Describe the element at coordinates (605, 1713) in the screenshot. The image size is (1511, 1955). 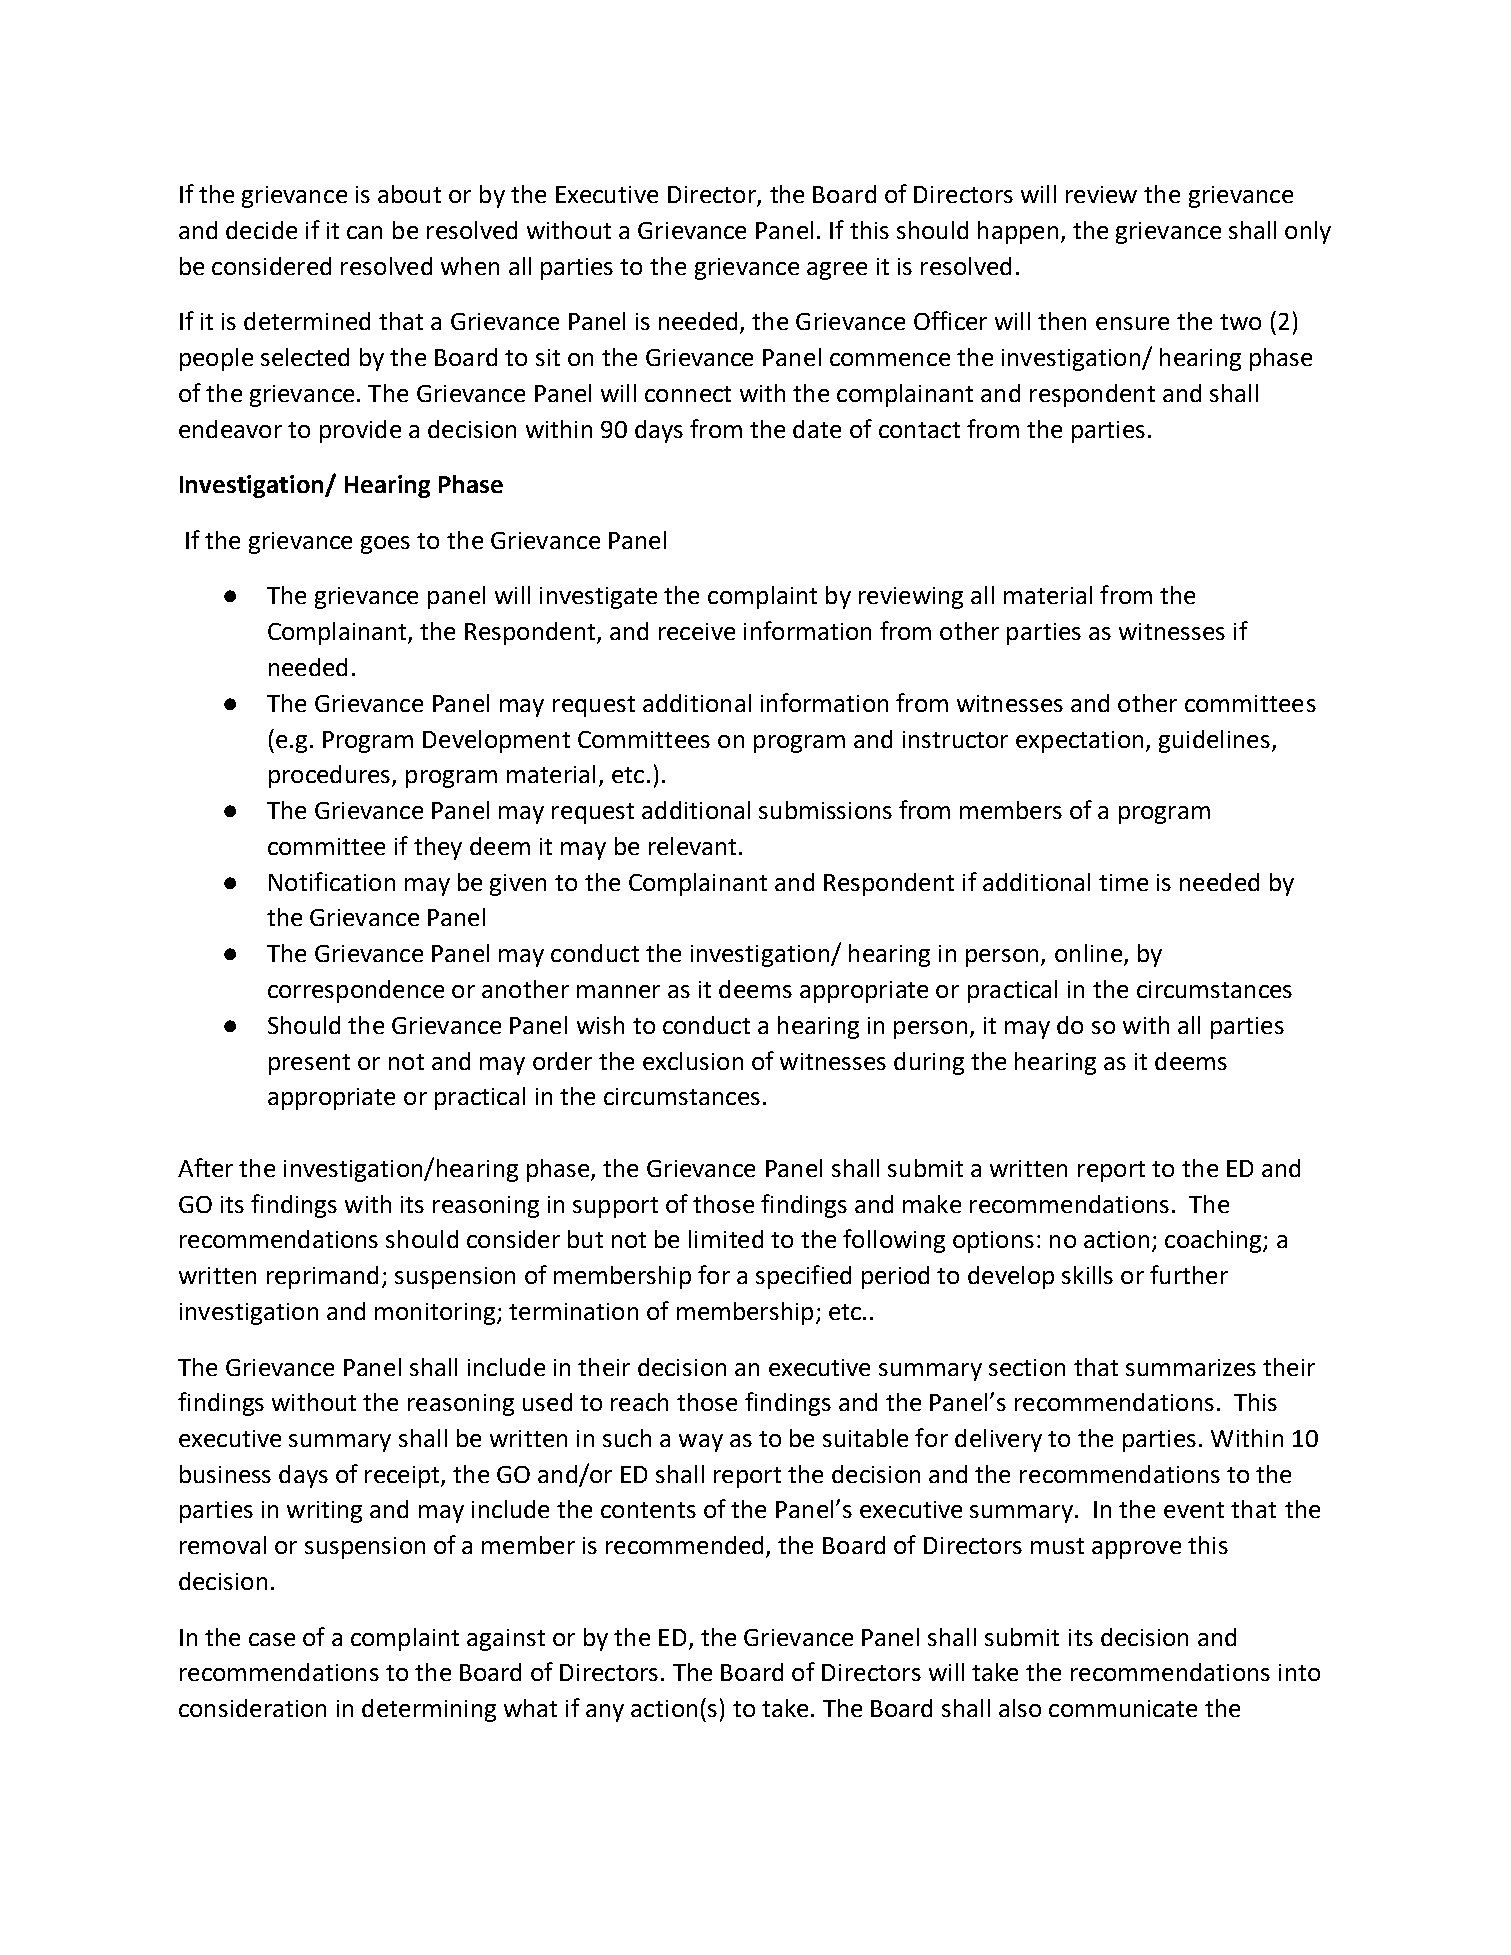
I see `any` at that location.
